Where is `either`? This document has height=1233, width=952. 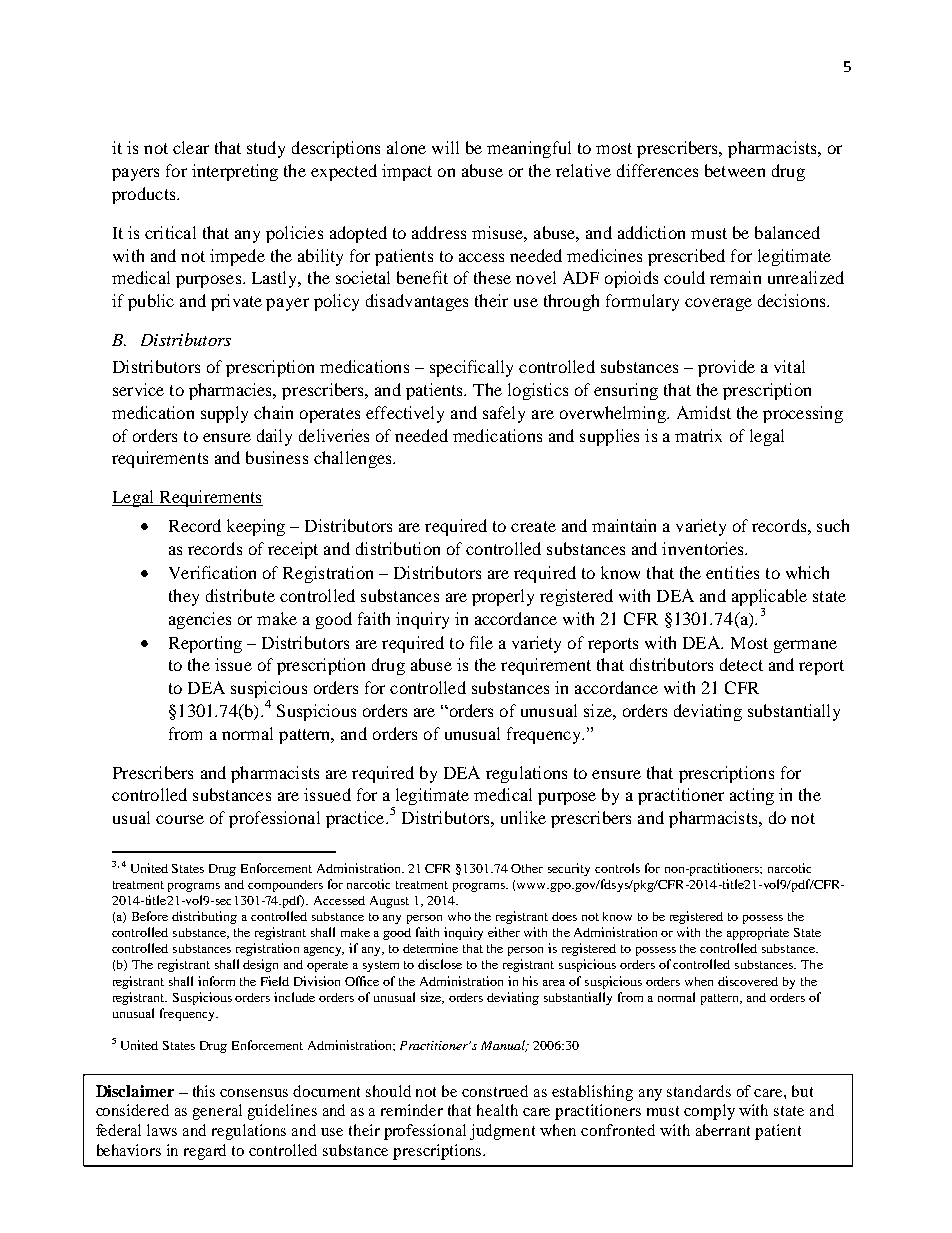 either is located at coordinates (504, 932).
